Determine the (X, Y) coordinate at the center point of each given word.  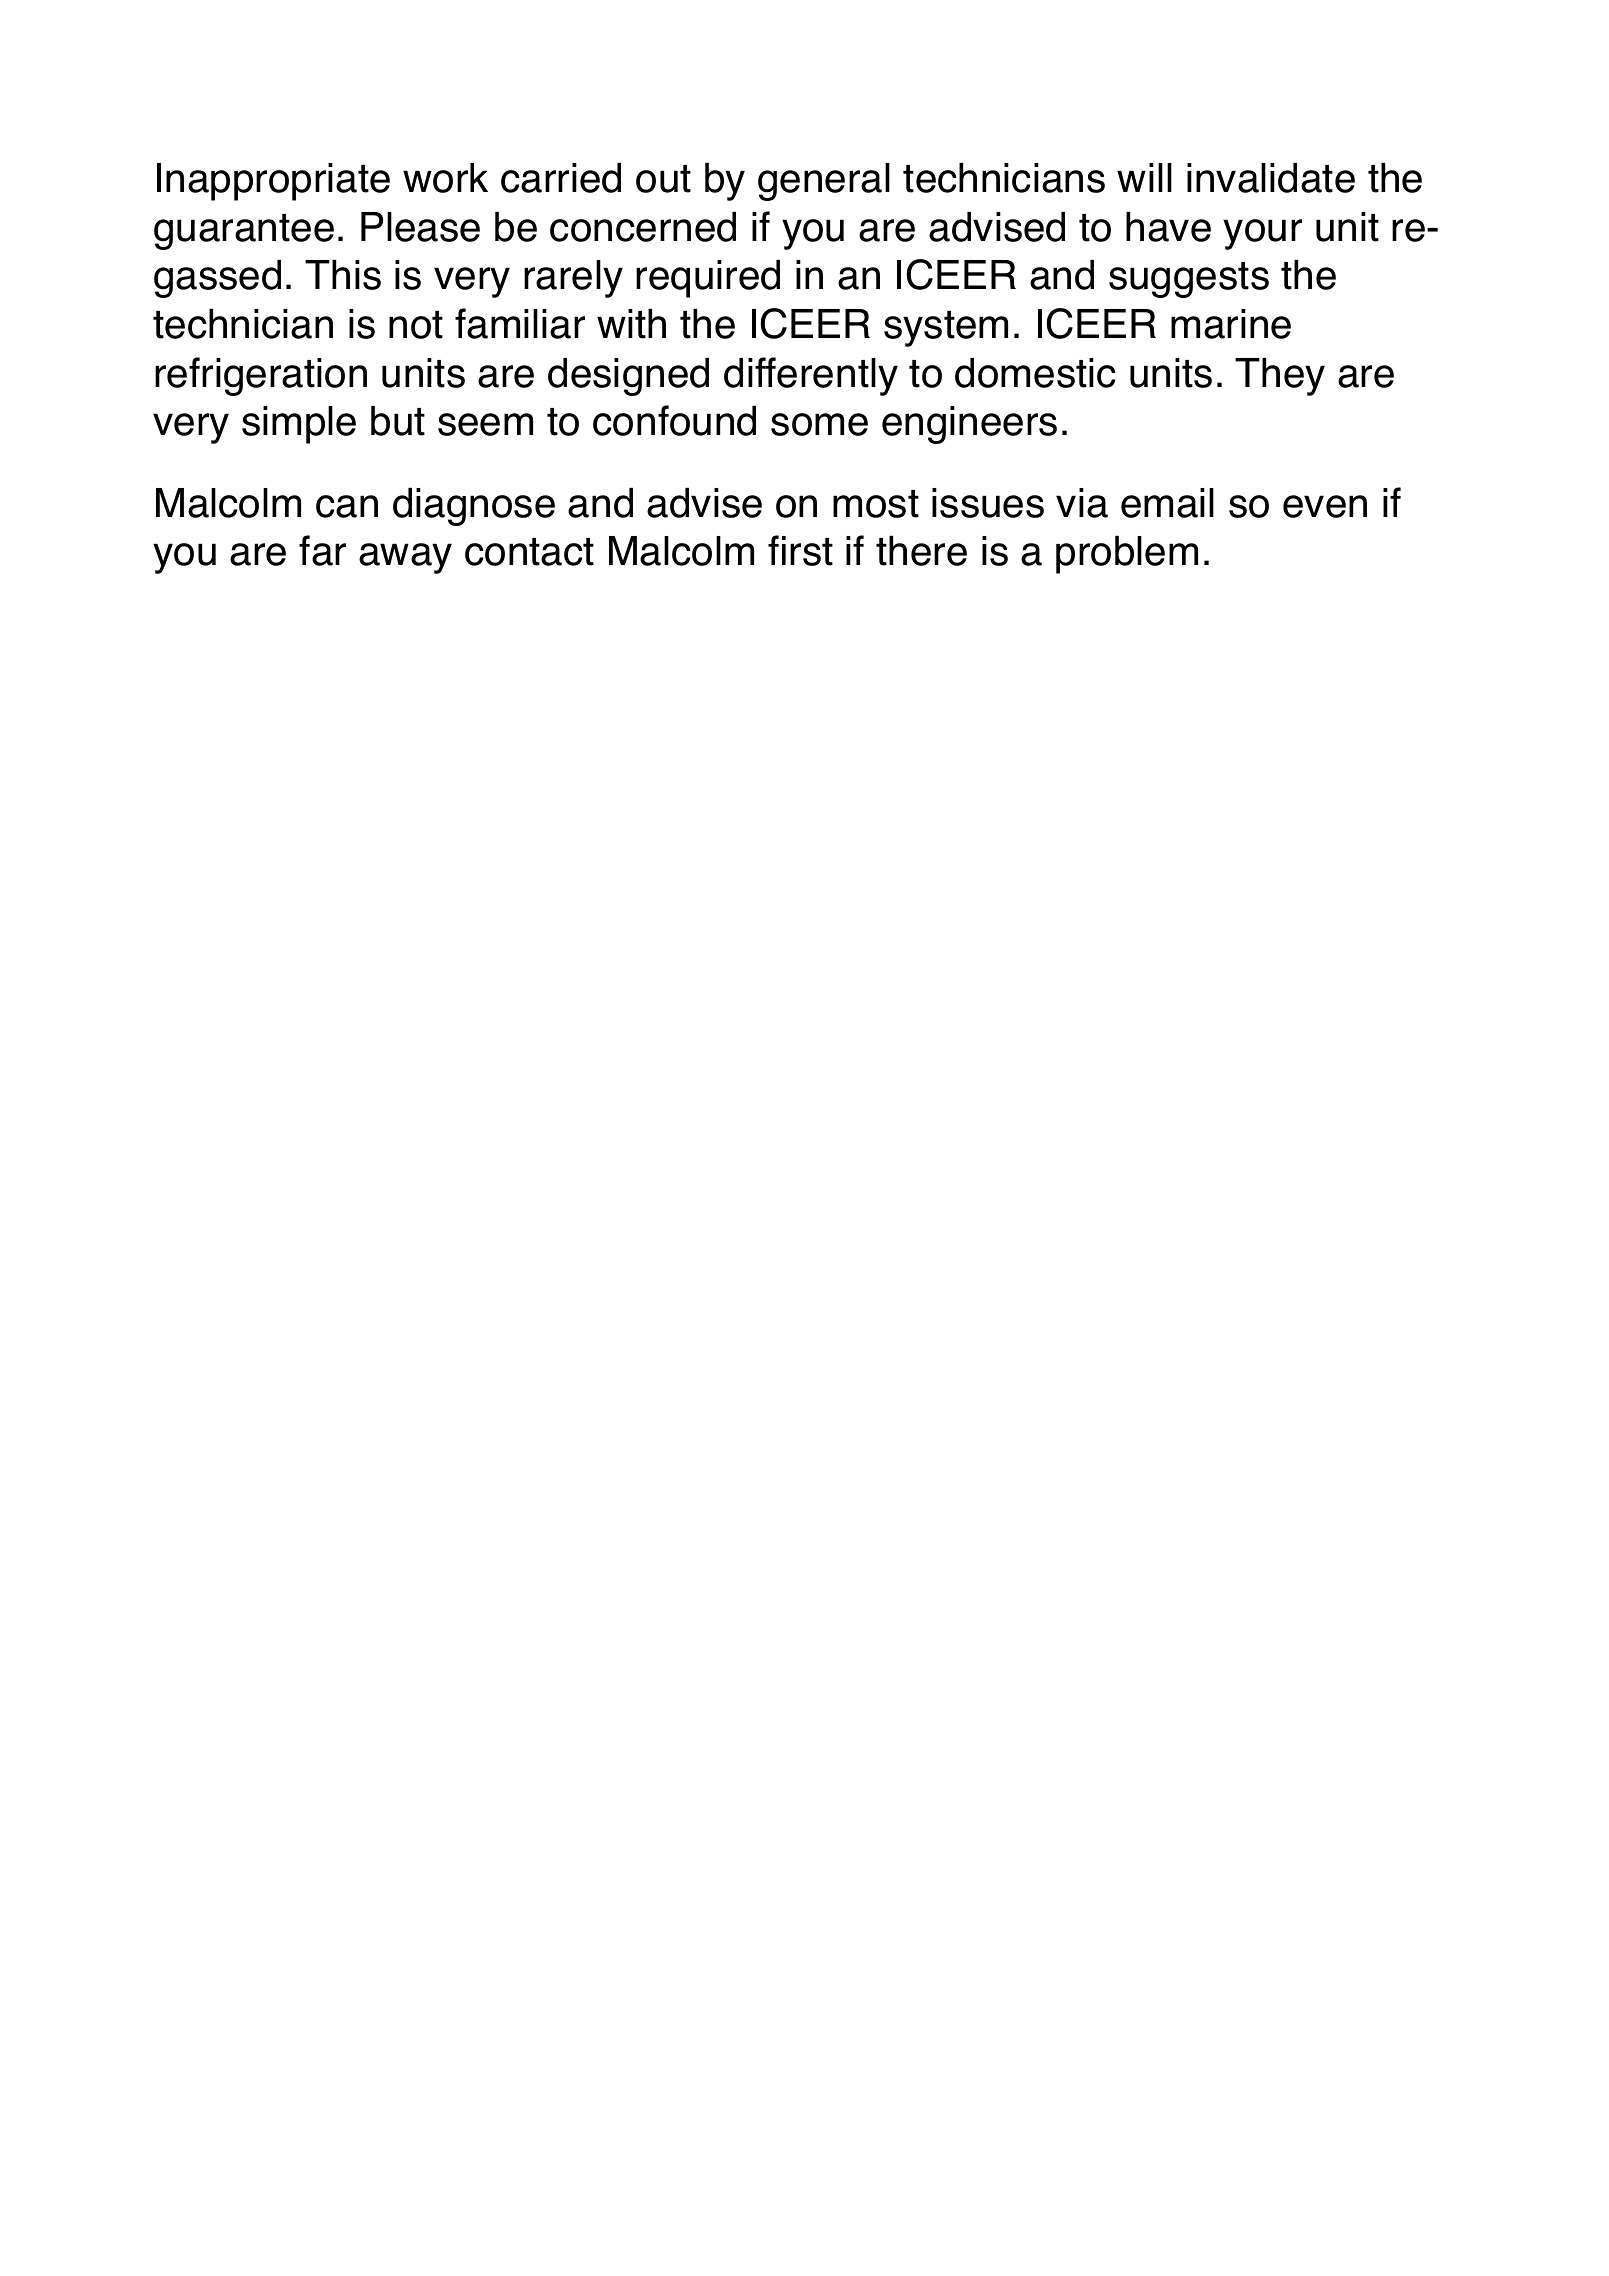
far (322, 550)
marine (1231, 324)
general (824, 182)
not (416, 325)
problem (1127, 555)
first (800, 550)
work (445, 178)
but (398, 421)
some (819, 424)
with (631, 324)
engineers (969, 425)
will (1144, 177)
